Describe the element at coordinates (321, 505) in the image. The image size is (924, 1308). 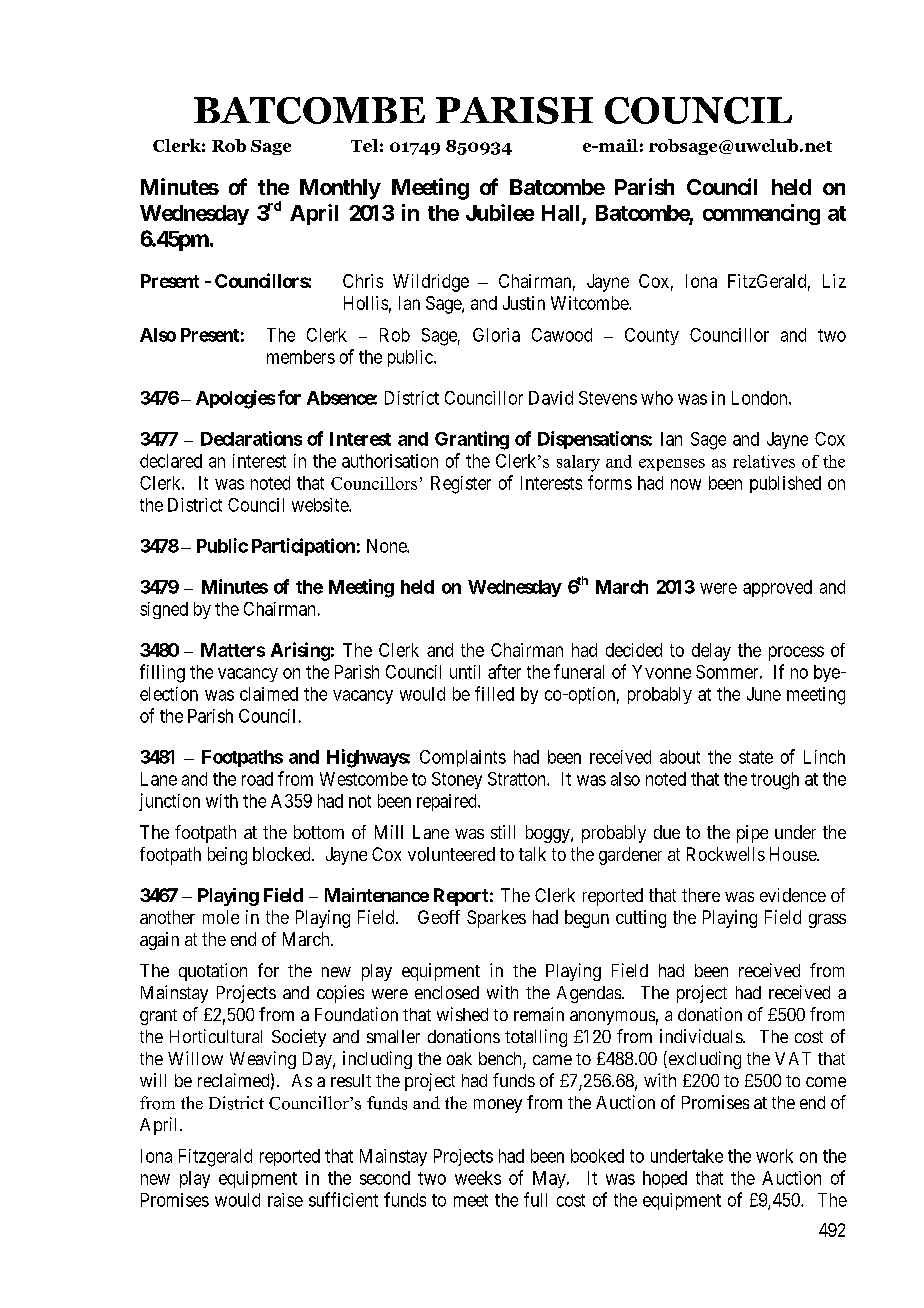
I see `website` at that location.
